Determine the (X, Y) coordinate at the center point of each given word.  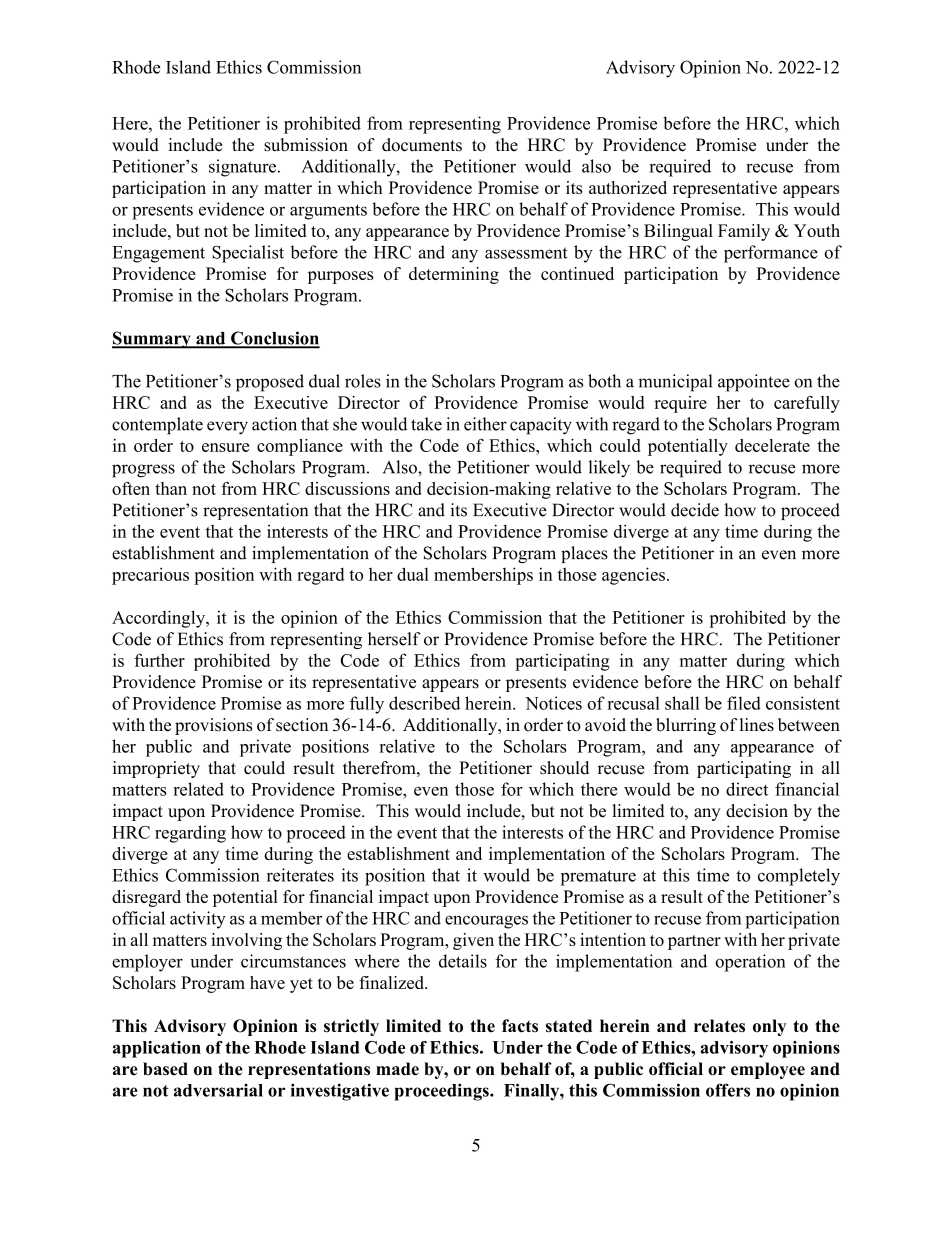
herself (394, 639)
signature (242, 168)
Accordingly (160, 619)
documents (422, 145)
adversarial (218, 1090)
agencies (633, 576)
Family (744, 232)
